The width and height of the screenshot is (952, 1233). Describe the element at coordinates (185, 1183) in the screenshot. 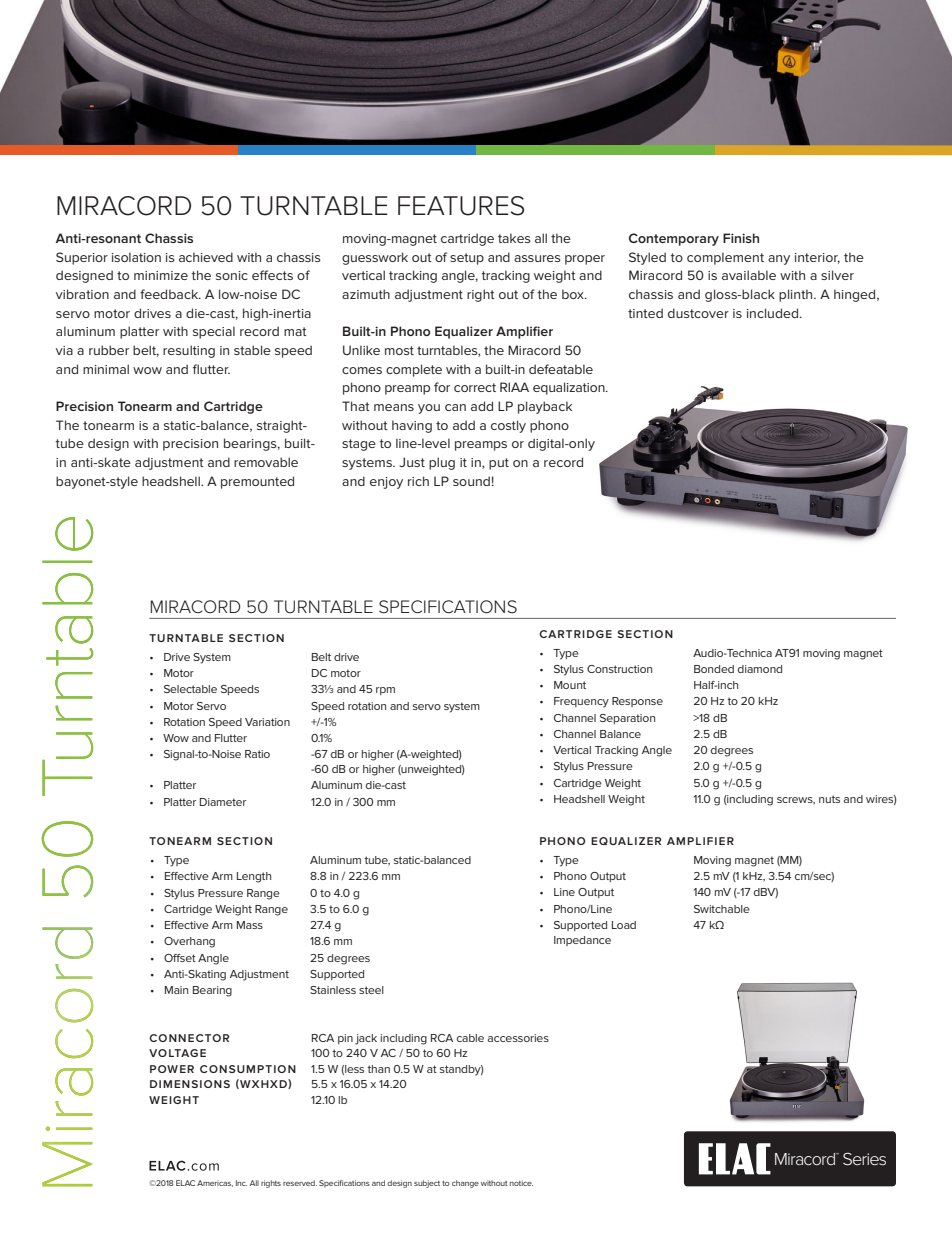

I see `ELAC` at that location.
